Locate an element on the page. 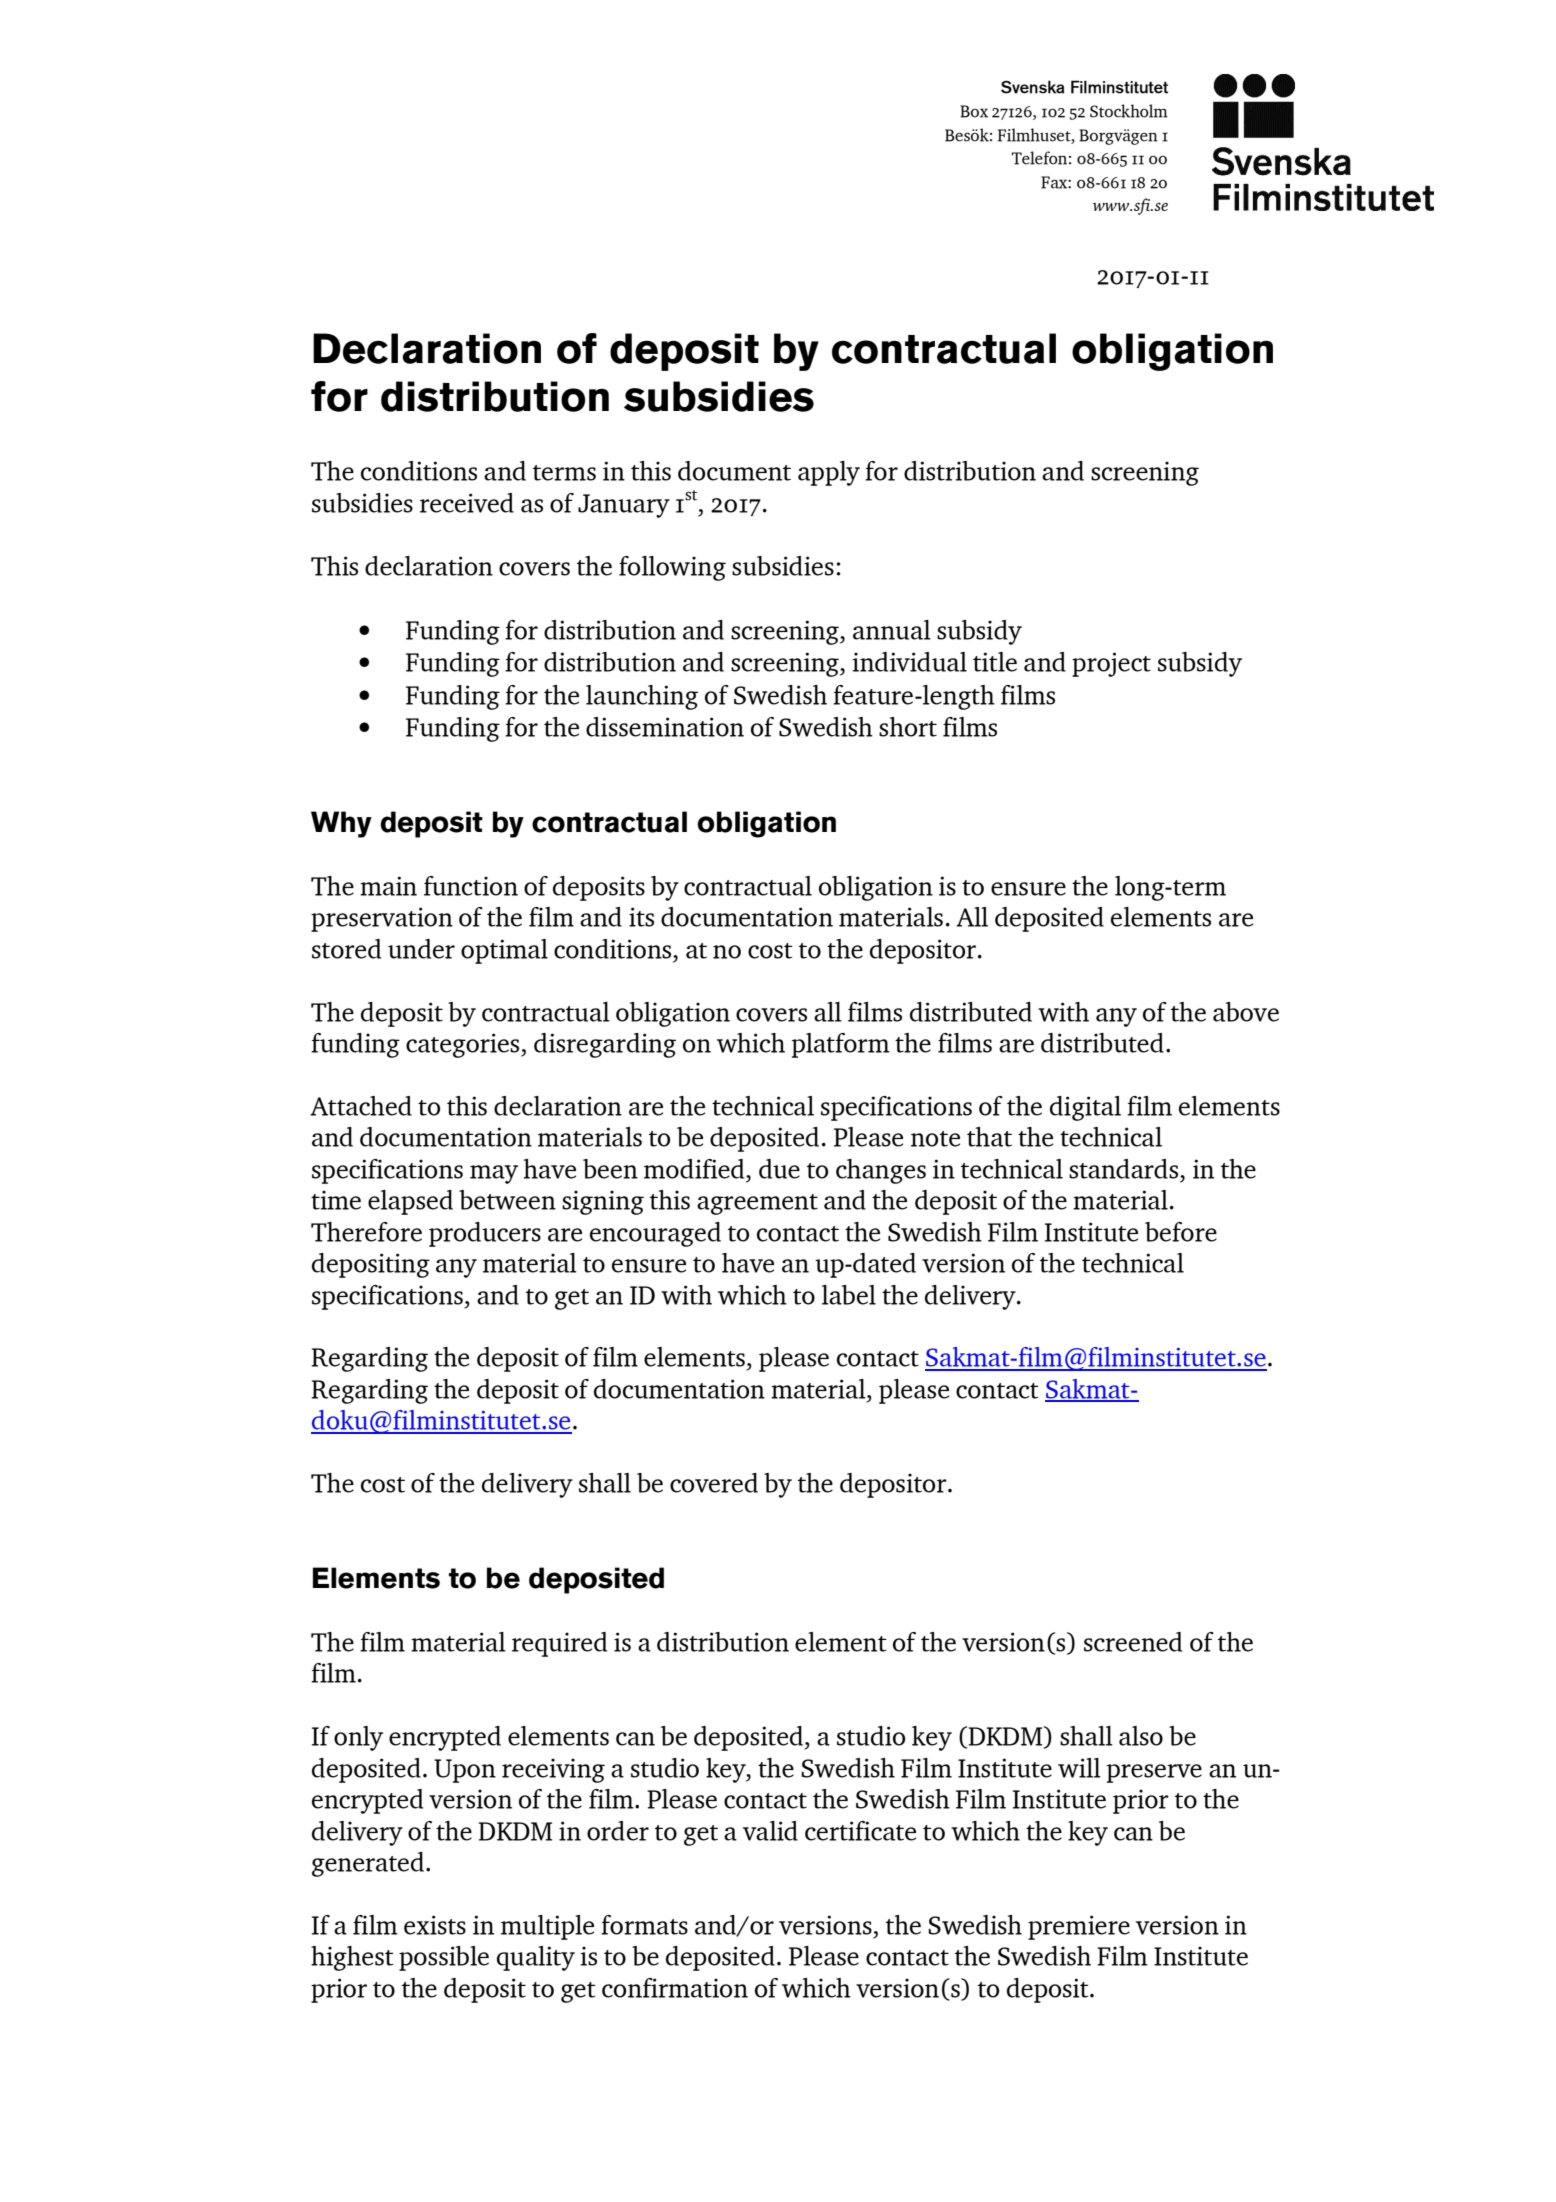 This document has height=2202, width=1556. Stockholm is located at coordinates (1129, 111).
